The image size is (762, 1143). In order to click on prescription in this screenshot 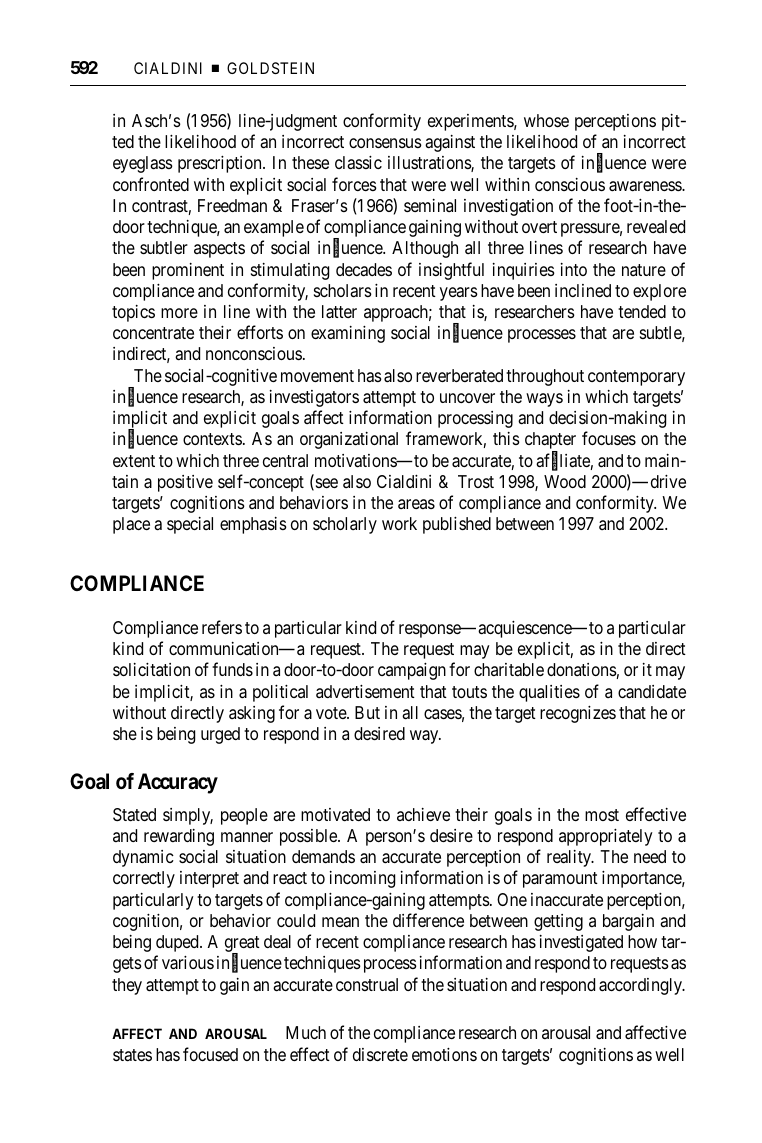, I will do `click(221, 164)`.
